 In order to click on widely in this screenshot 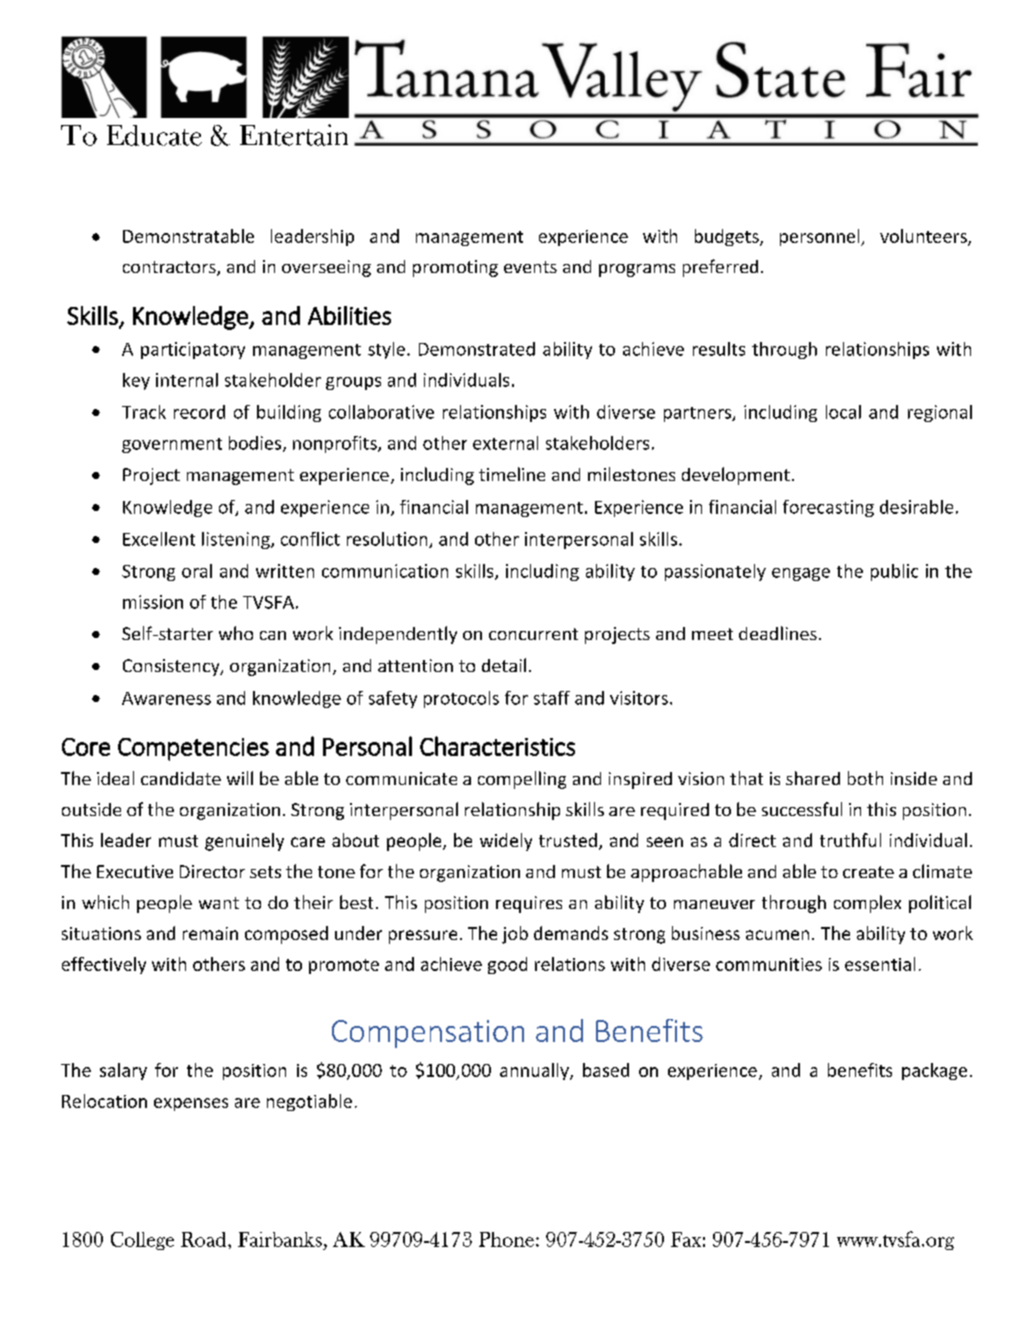, I will do `click(506, 842)`.
